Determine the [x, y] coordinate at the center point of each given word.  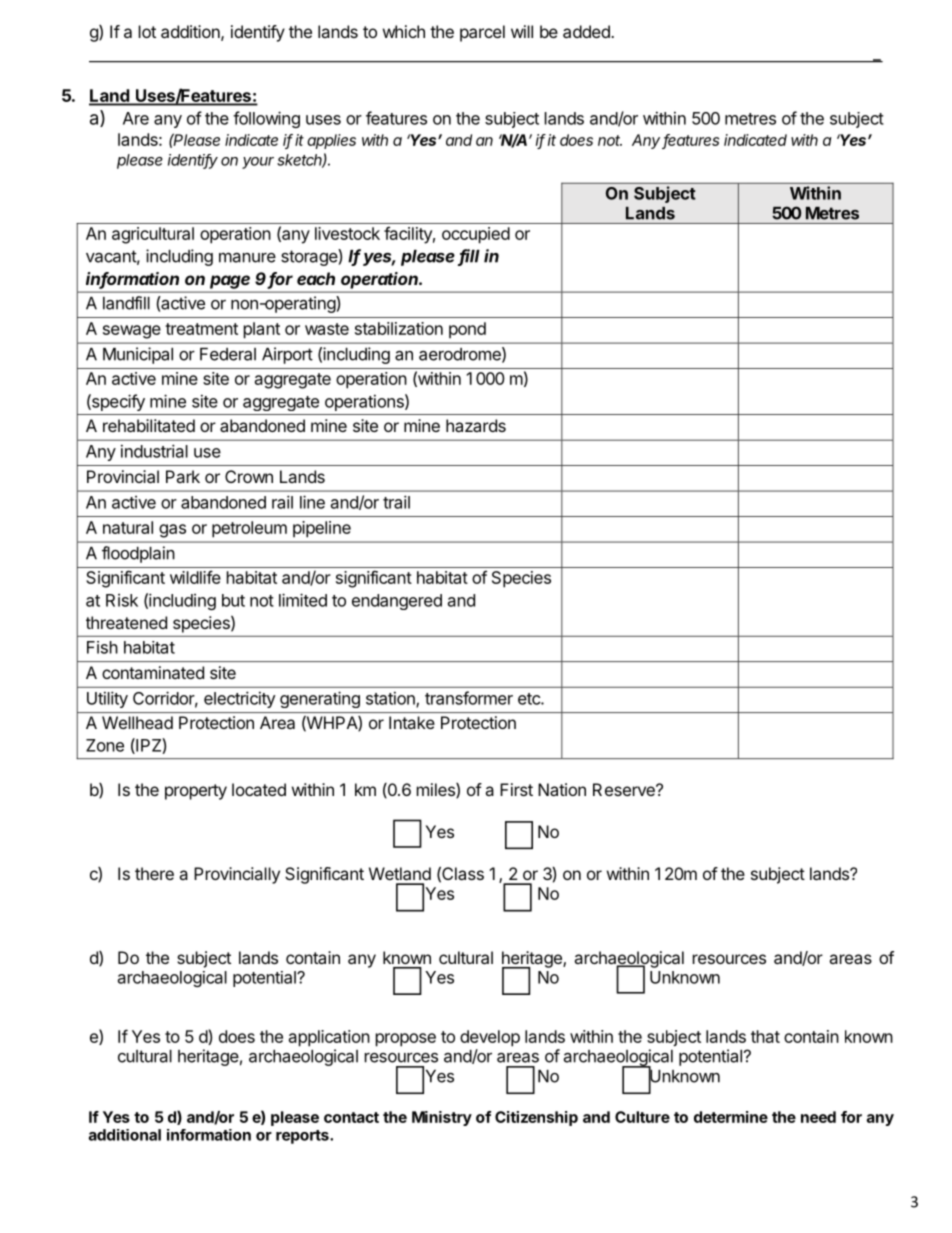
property [196, 792]
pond [467, 330]
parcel [482, 33]
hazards [476, 425]
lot [147, 31]
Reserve [625, 789]
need [818, 1117]
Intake [412, 722]
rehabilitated [149, 425]
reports [303, 1137]
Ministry [442, 1118]
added [587, 31]
